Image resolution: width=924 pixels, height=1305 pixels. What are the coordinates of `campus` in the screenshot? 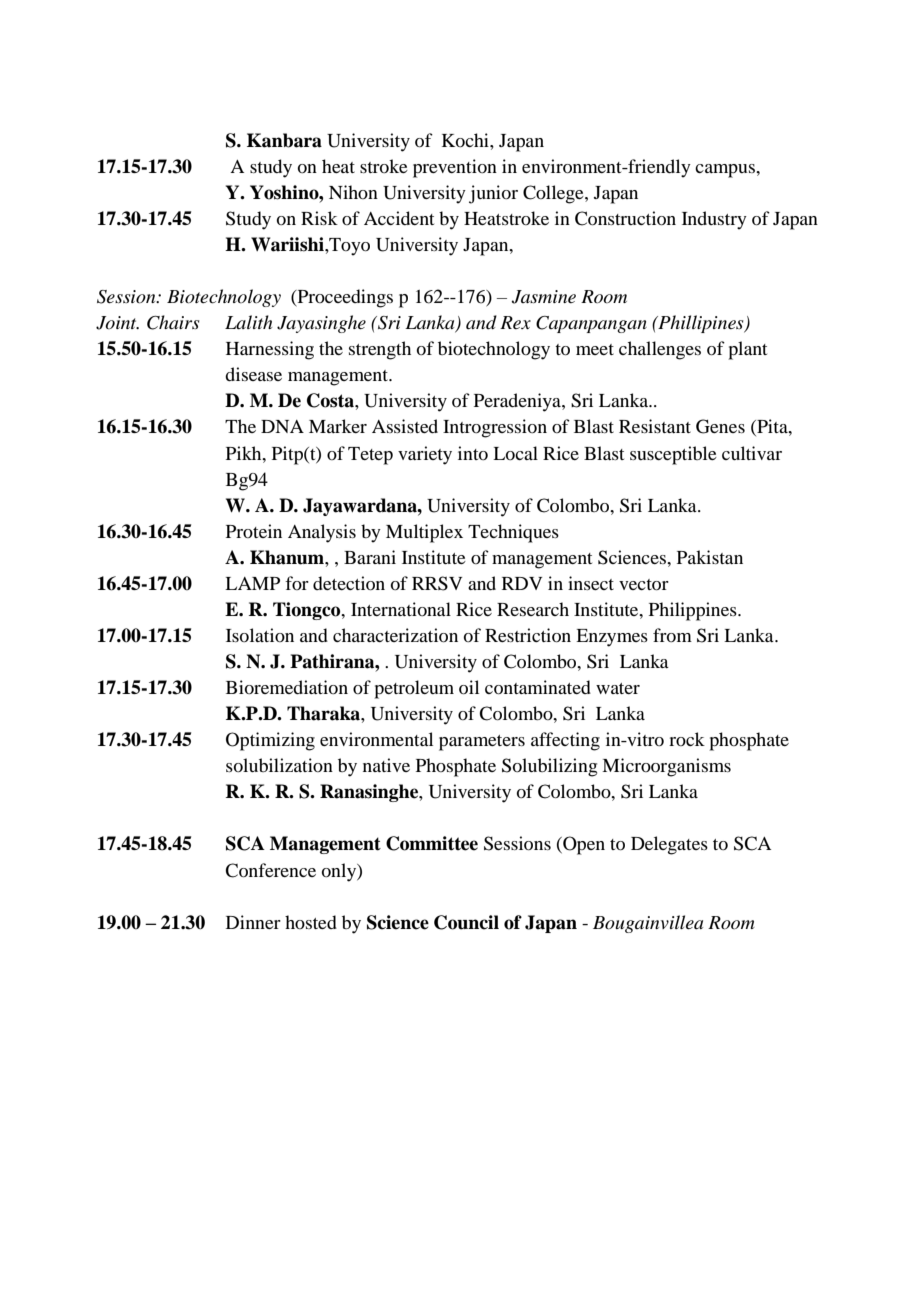 It's located at (726, 171).
